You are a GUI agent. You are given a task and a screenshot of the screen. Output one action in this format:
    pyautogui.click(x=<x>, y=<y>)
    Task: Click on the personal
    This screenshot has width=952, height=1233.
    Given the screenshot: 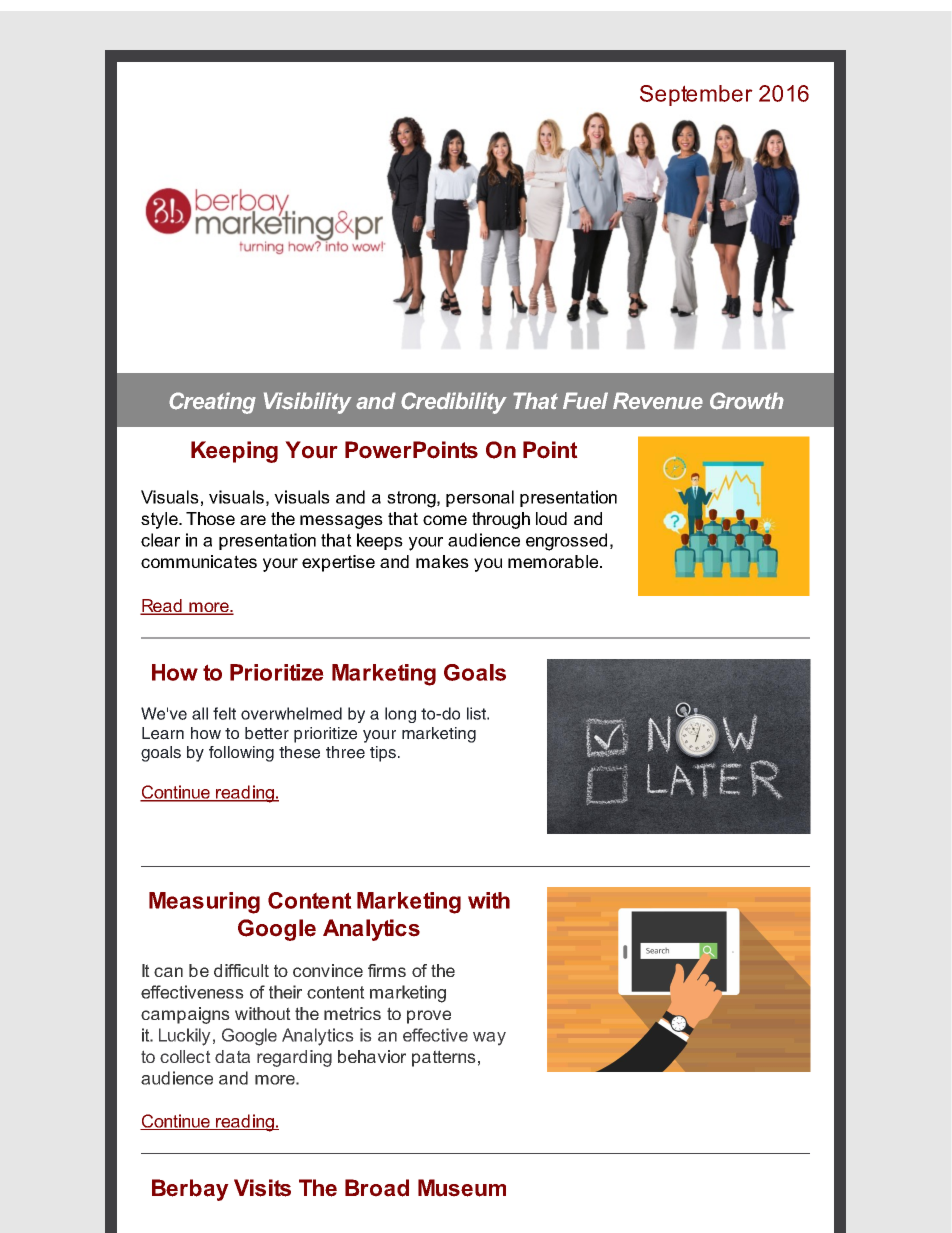 What is the action you would take?
    pyautogui.click(x=480, y=498)
